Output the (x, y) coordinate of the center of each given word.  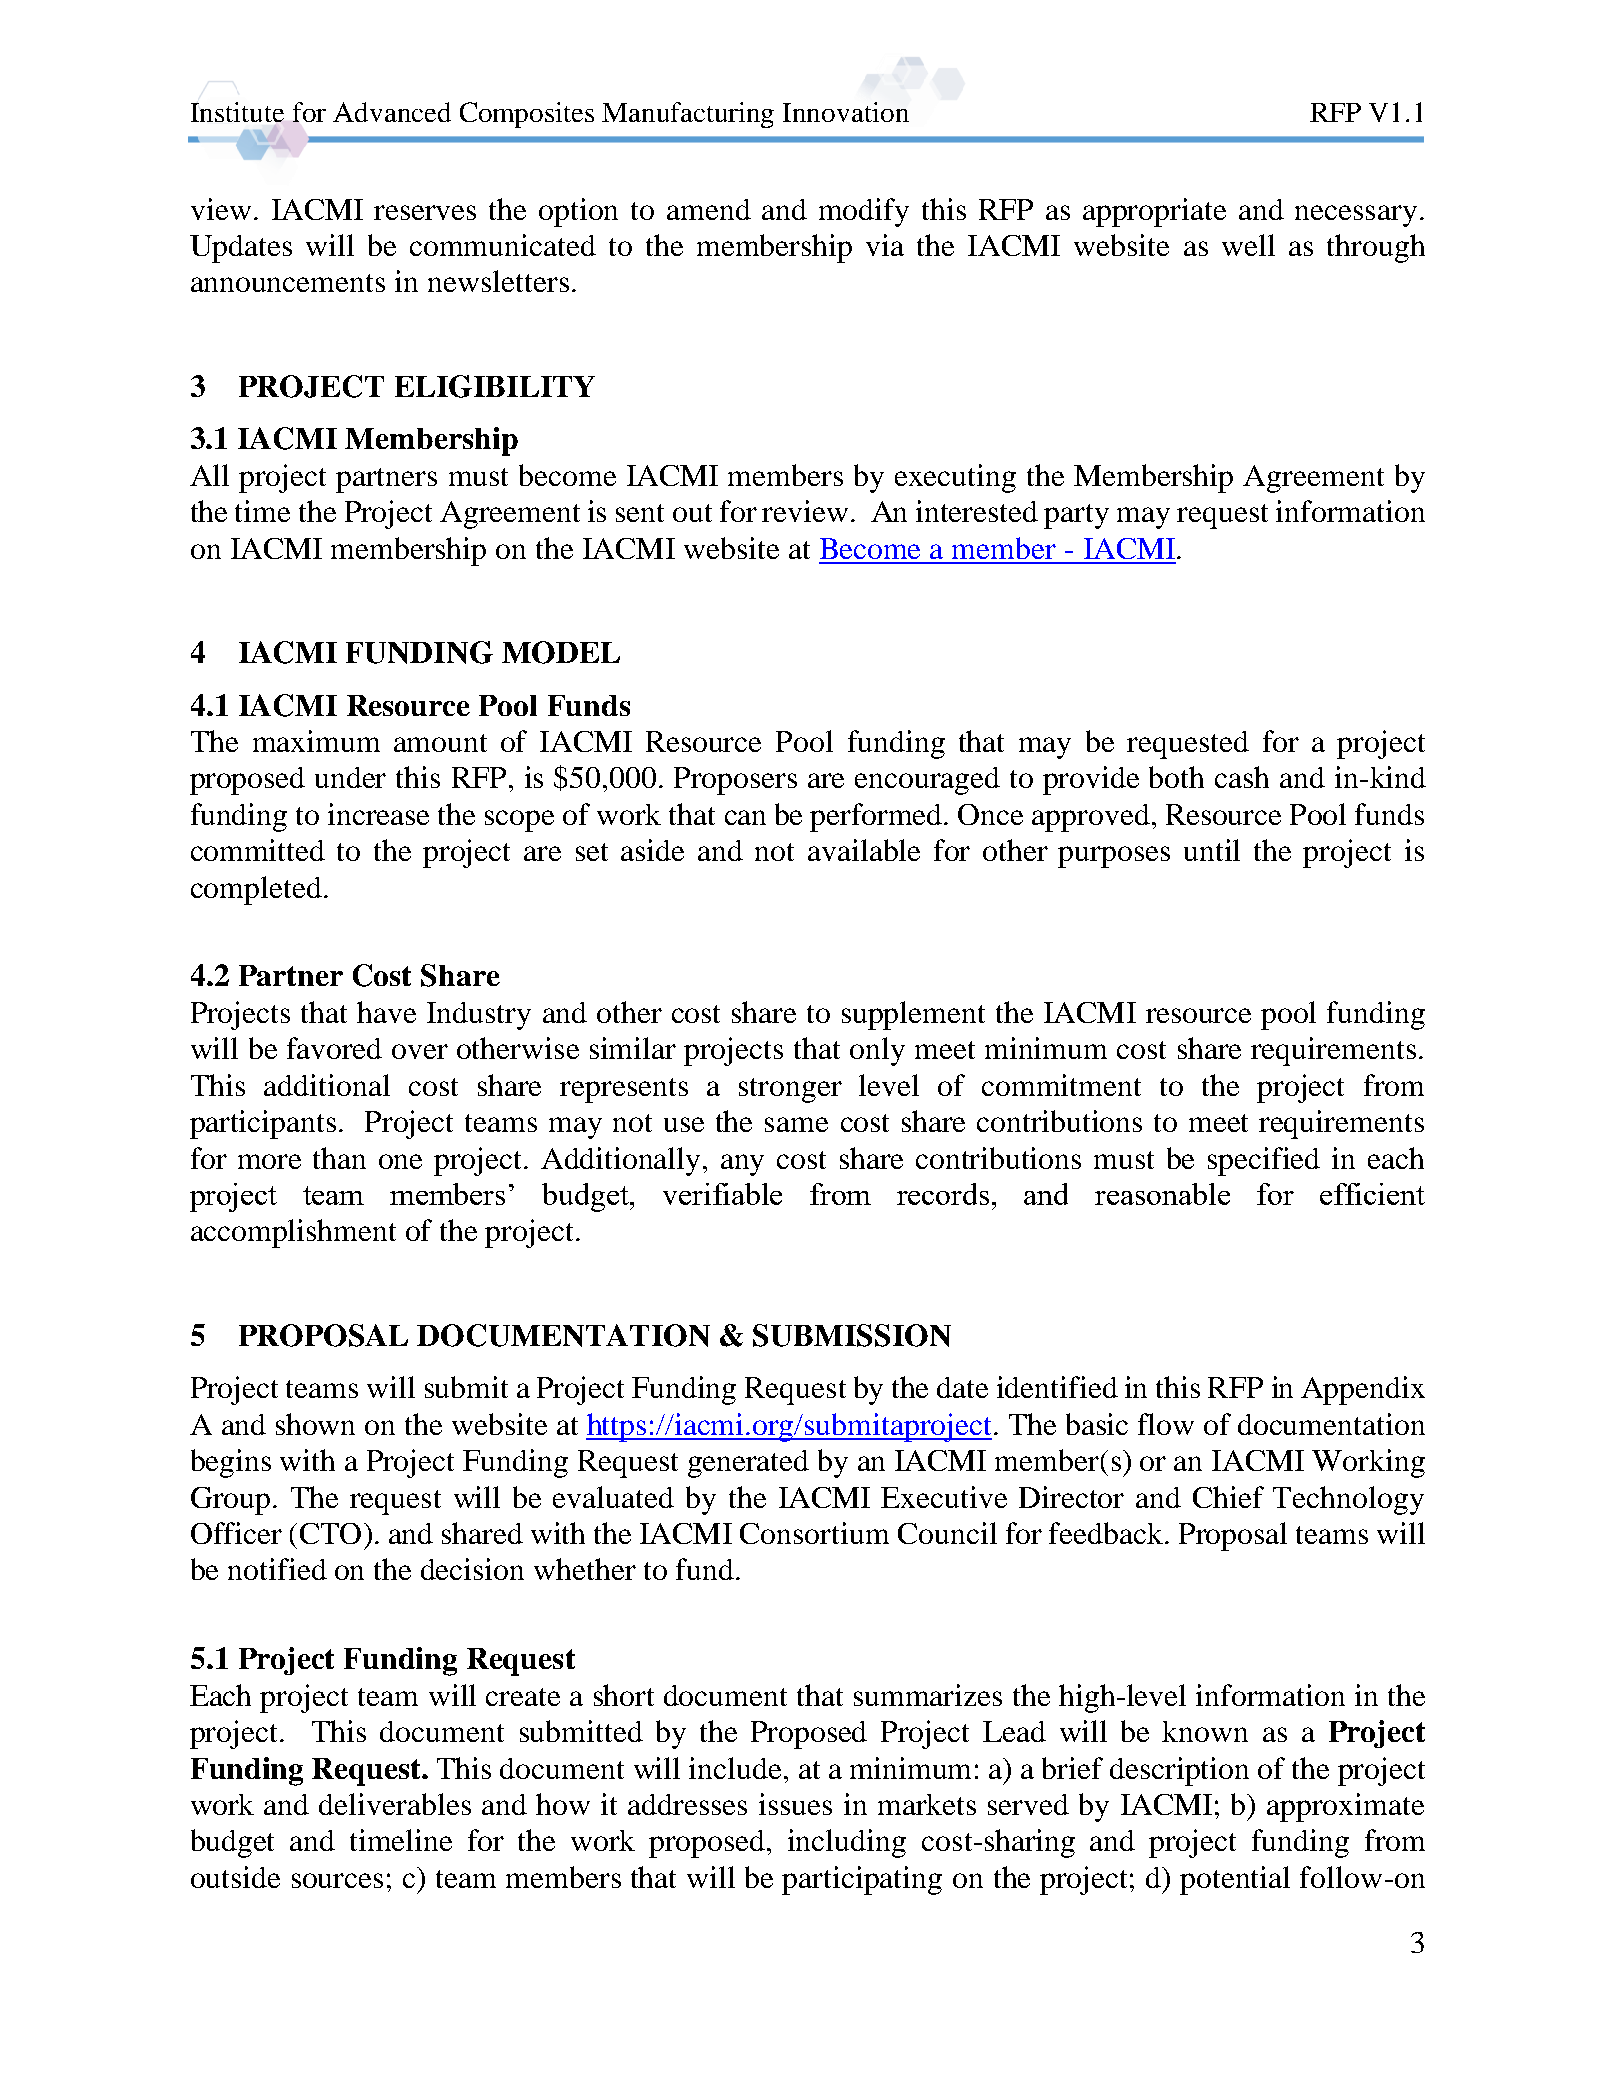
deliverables (395, 1804)
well (1248, 245)
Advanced (392, 112)
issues (795, 1804)
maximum (316, 741)
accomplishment (293, 1233)
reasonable (1162, 1194)
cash (1242, 777)
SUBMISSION (852, 1335)
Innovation (846, 112)
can (745, 817)
